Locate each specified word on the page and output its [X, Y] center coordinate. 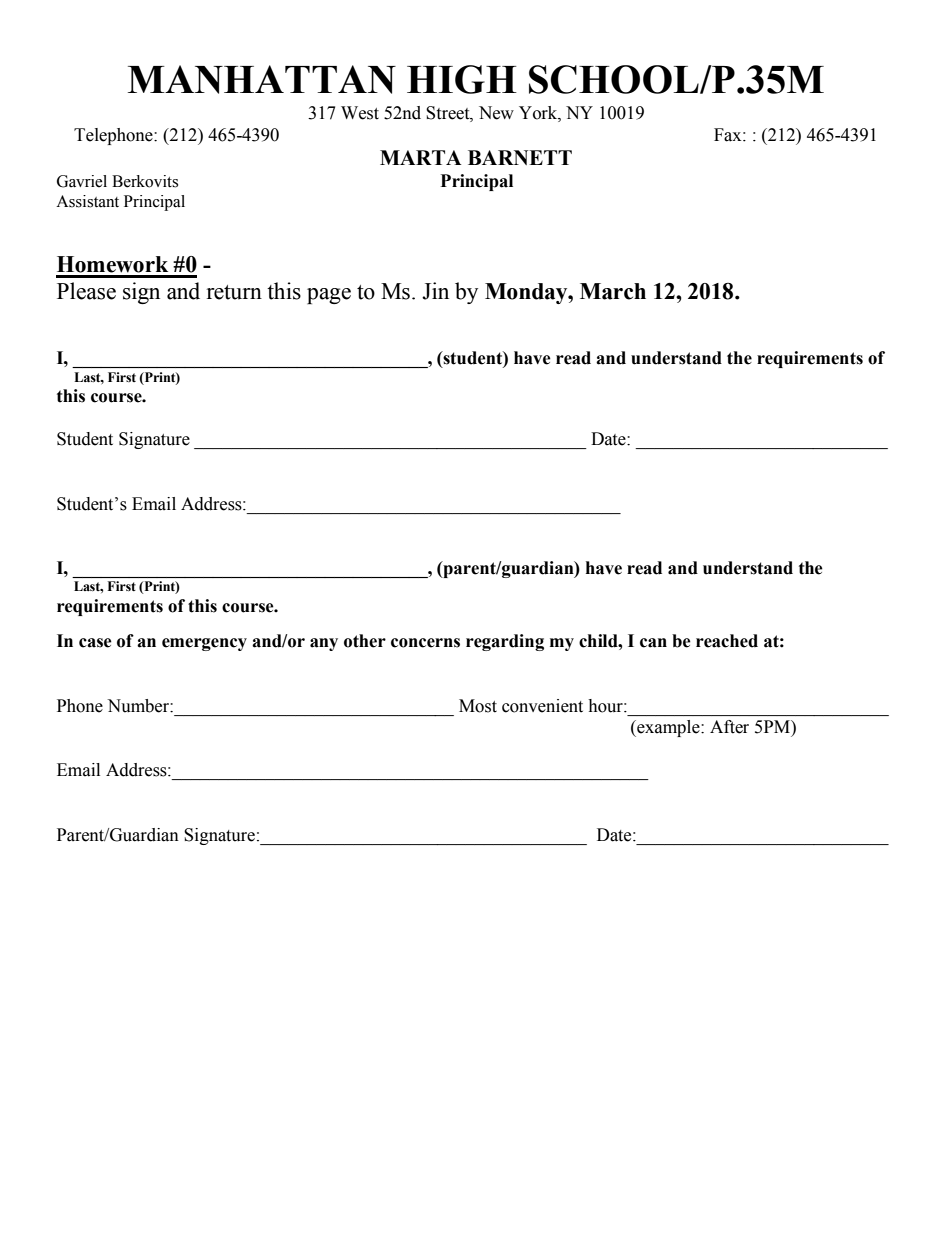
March [613, 291]
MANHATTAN [262, 79]
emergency [204, 644]
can [653, 643]
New [496, 113]
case [95, 643]
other [365, 641]
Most [478, 706]
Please [86, 291]
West [360, 113]
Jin [435, 291]
